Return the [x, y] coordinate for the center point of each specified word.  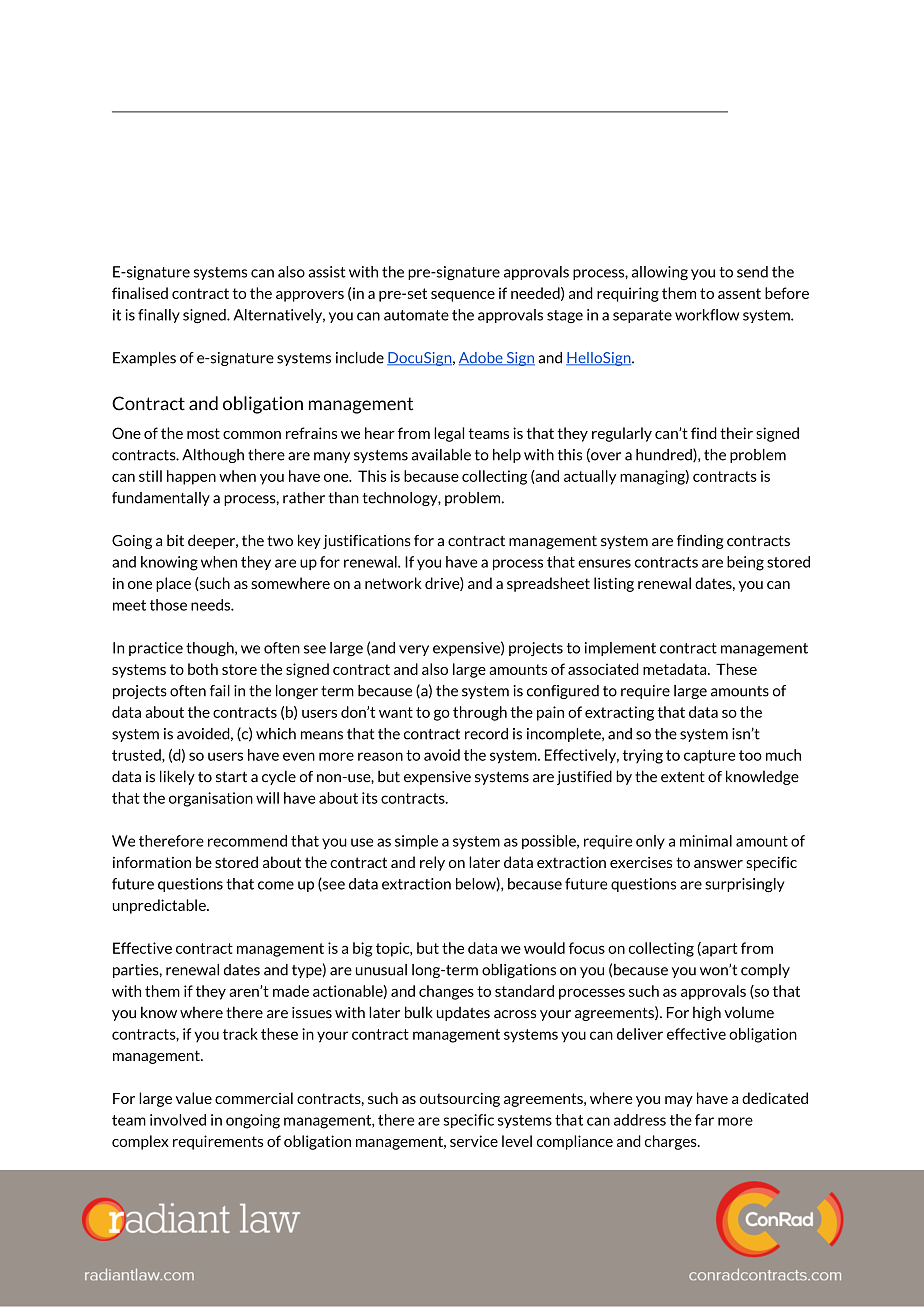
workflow [707, 315]
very [414, 650]
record [486, 734]
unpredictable [160, 906]
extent [683, 777]
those [168, 605]
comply [765, 971]
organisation [211, 799]
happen [191, 477]
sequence [463, 296]
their [736, 433]
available [441, 455]
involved [178, 1120]
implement [620, 649]
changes [446, 992]
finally [159, 316]
